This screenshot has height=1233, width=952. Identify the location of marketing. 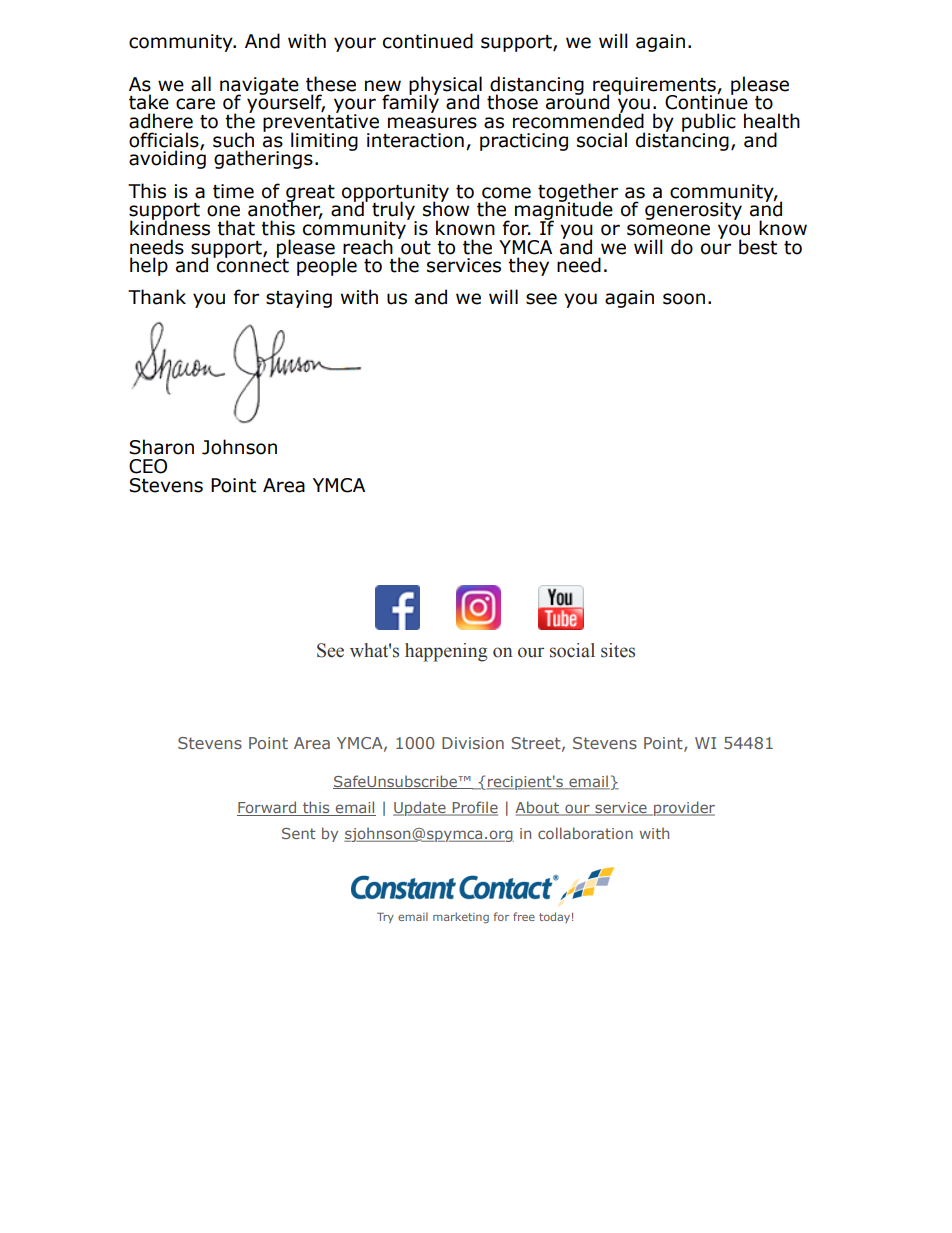
(461, 917).
